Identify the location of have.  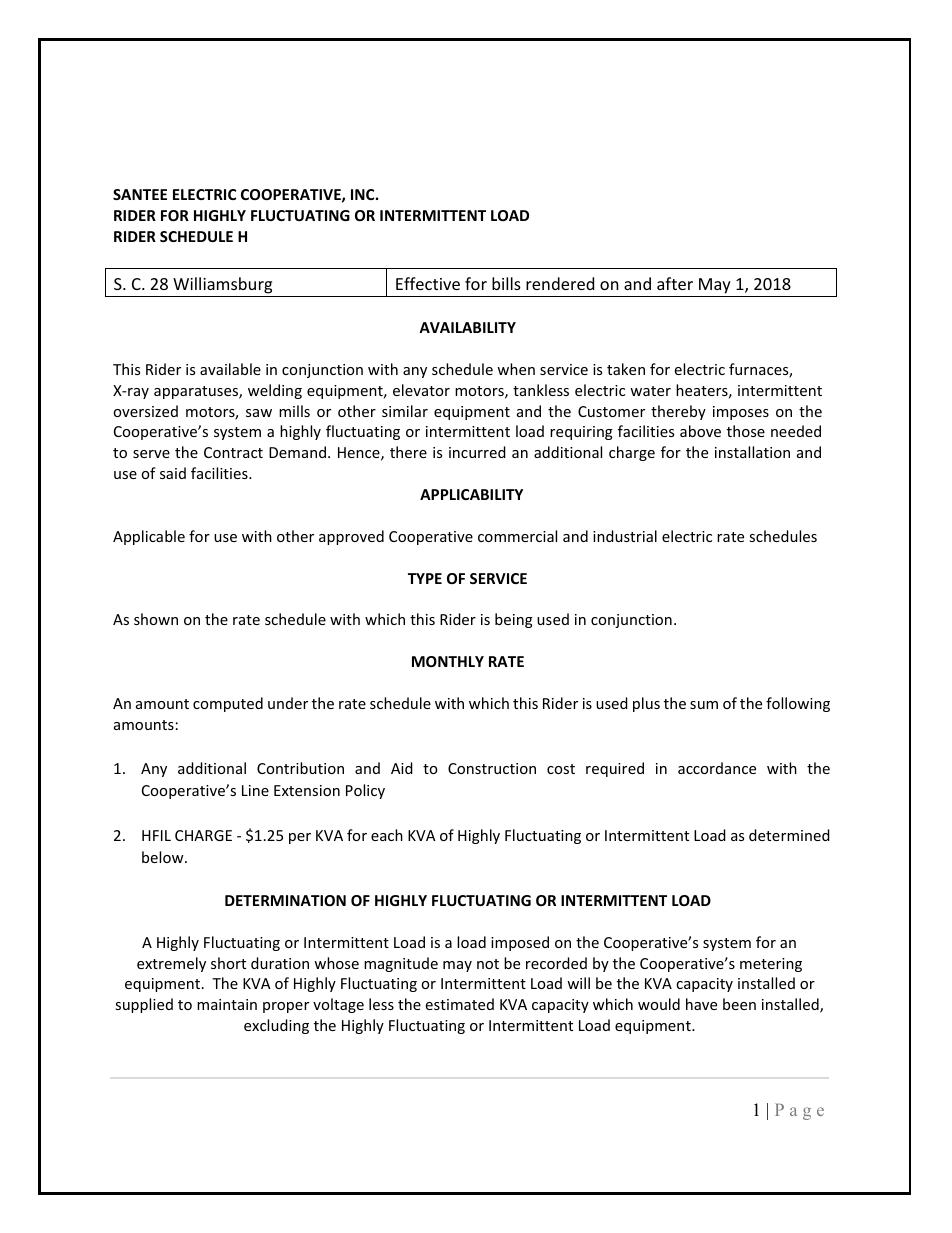
(701, 1004).
